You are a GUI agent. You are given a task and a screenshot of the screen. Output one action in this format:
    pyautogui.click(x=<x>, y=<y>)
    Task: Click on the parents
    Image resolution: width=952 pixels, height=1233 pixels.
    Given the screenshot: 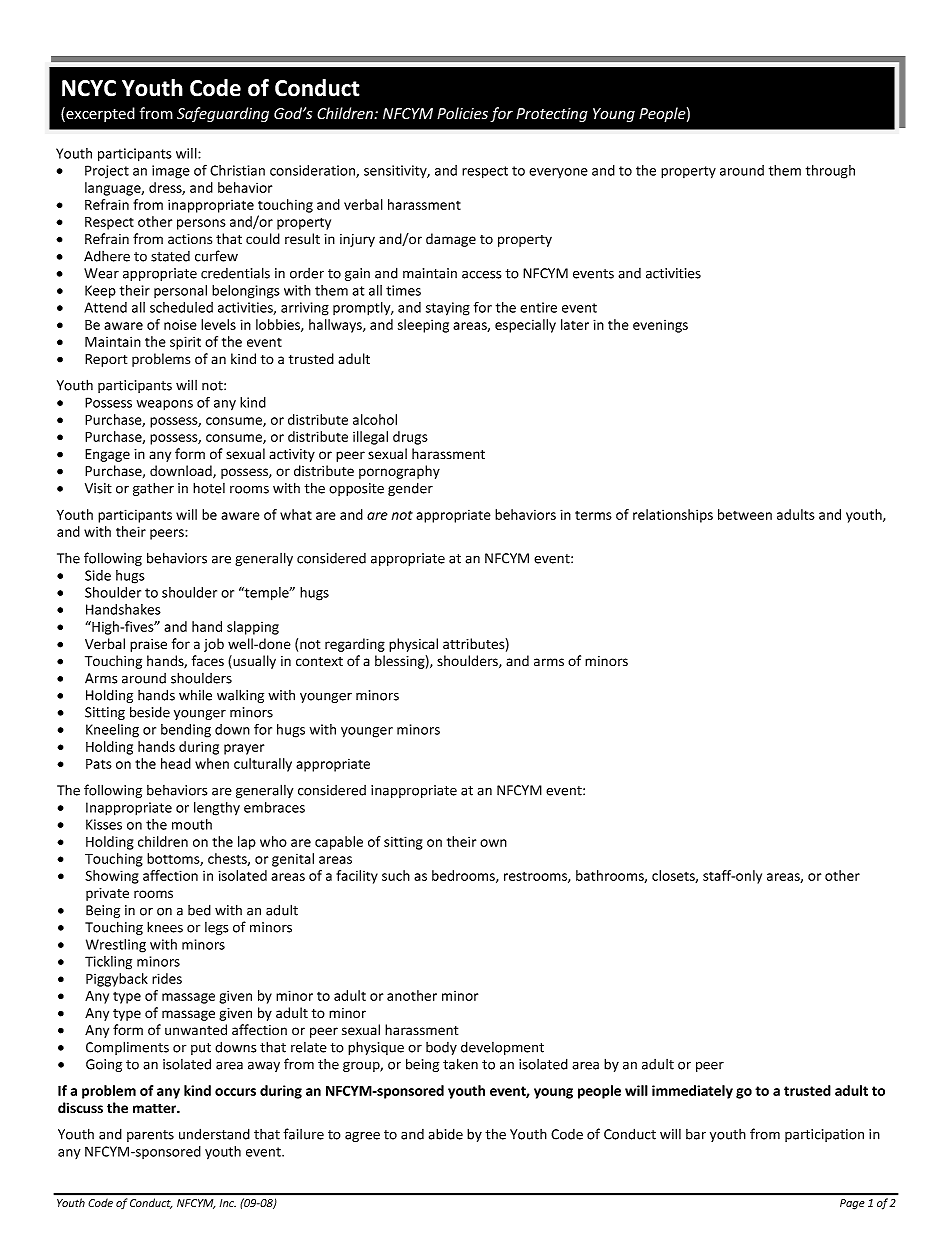 What is the action you would take?
    pyautogui.click(x=150, y=1136)
